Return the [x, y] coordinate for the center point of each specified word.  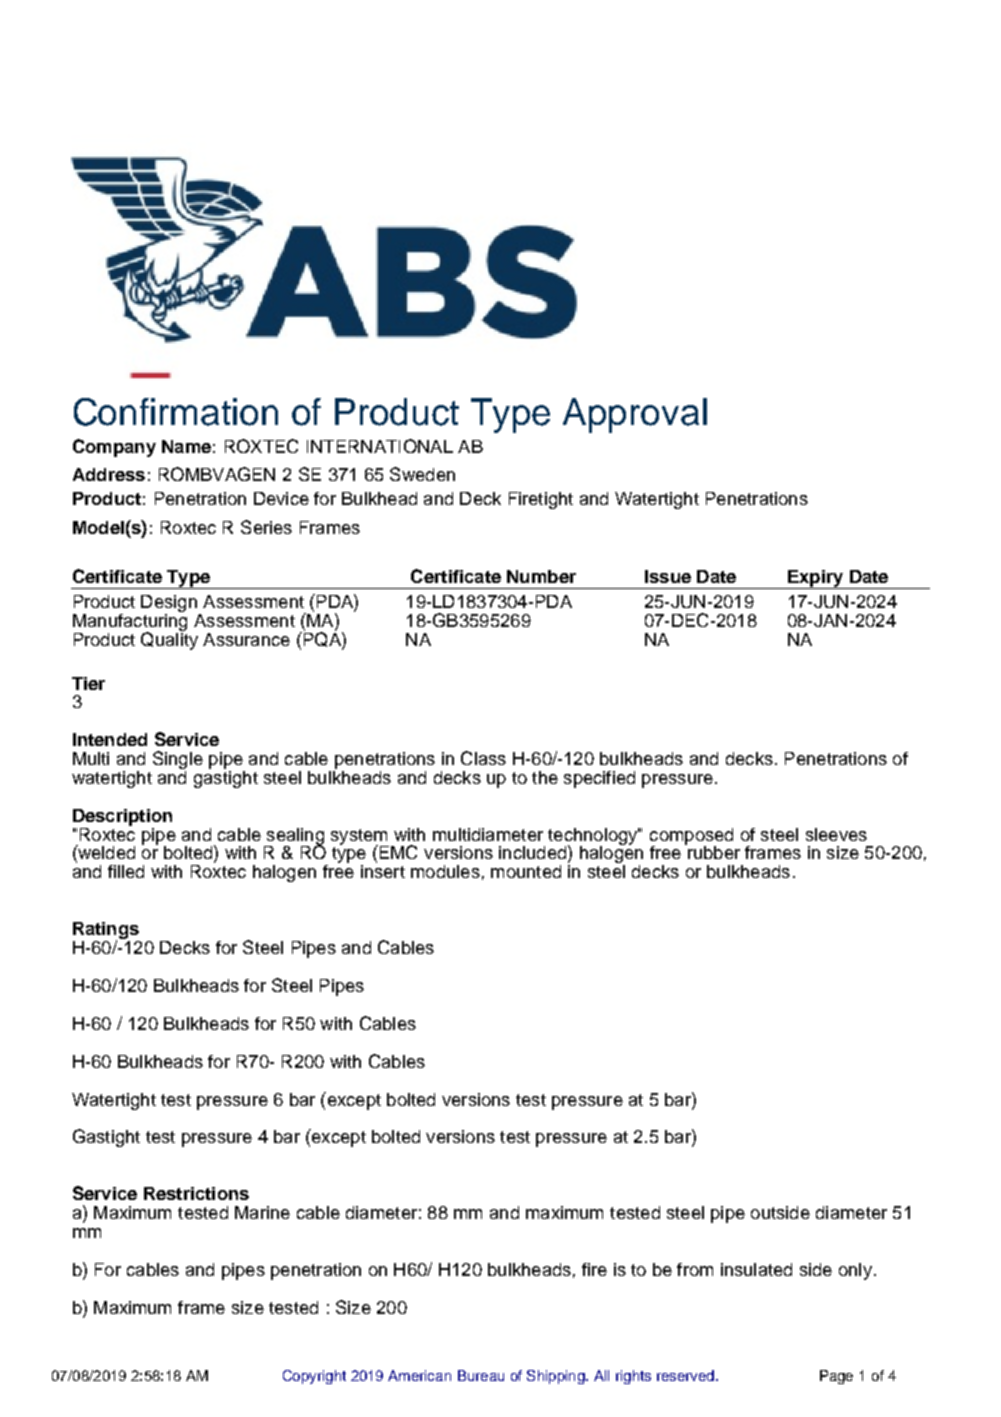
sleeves [836, 834]
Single [178, 761]
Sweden [422, 474]
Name [186, 446]
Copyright [314, 1377]
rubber [713, 851]
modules [445, 871]
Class [483, 758]
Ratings [106, 932]
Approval [635, 415]
